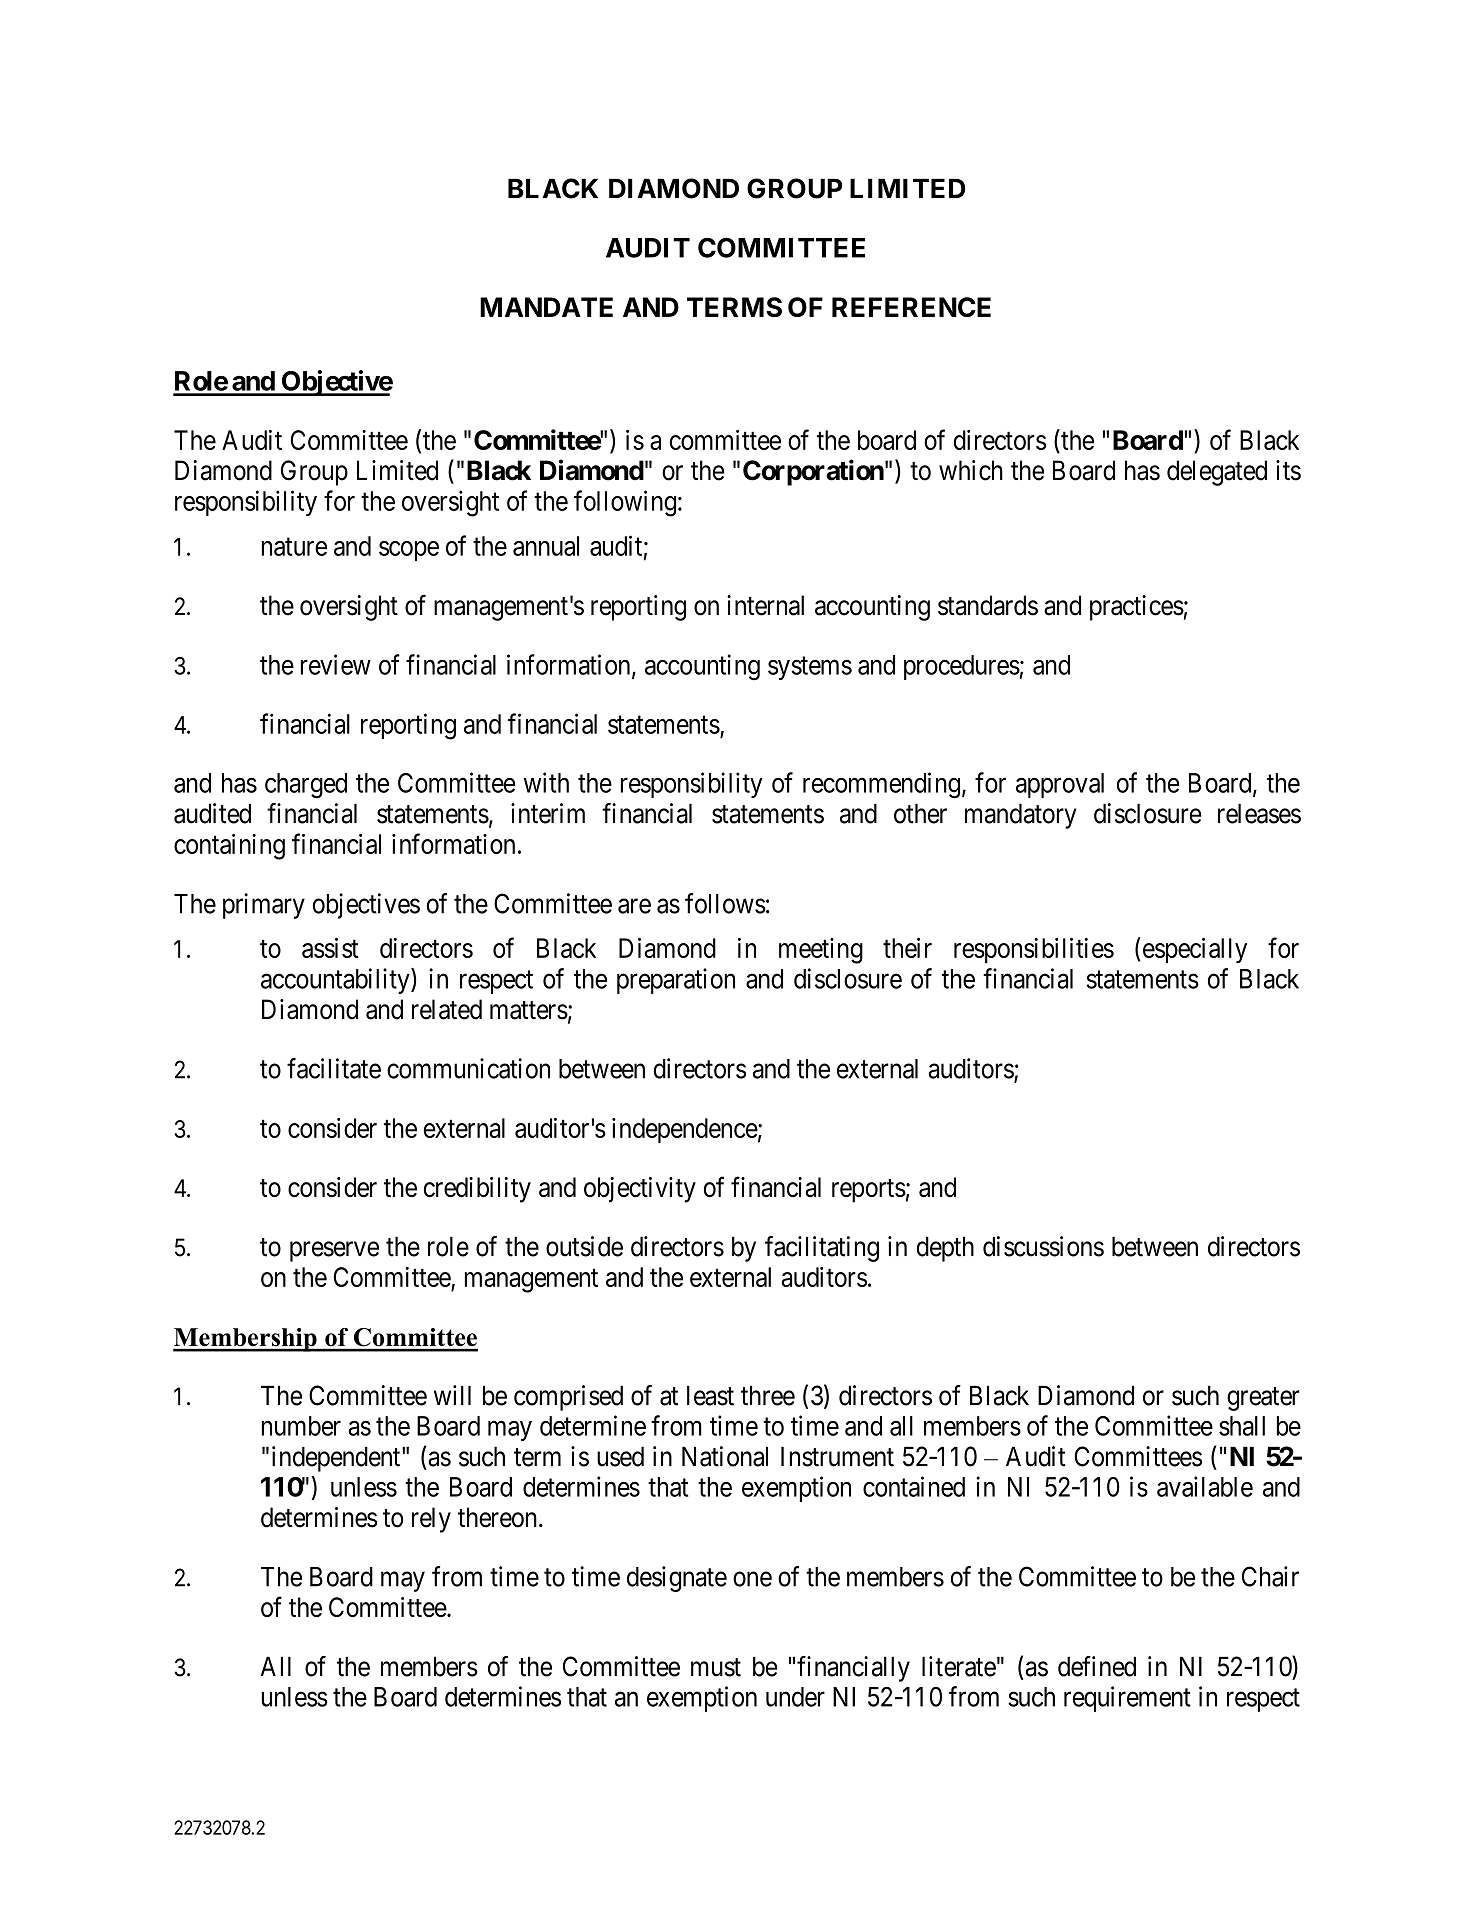 The height and width of the screenshot is (1906, 1473). Describe the element at coordinates (716, 1667) in the screenshot. I see `must` at that location.
